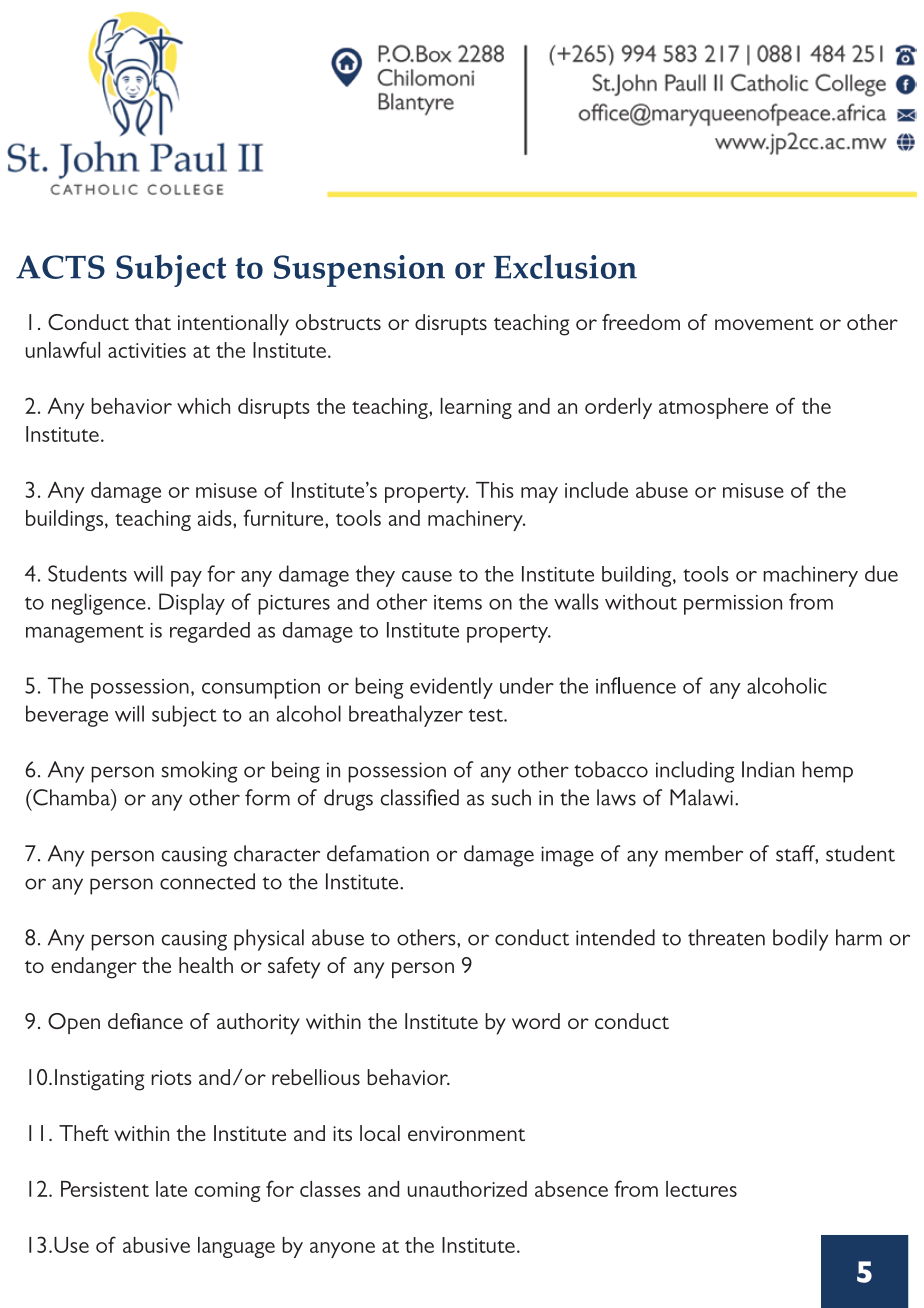 The width and height of the screenshot is (924, 1308). What do you see at coordinates (458, 602) in the screenshot?
I see `items` at bounding box center [458, 602].
